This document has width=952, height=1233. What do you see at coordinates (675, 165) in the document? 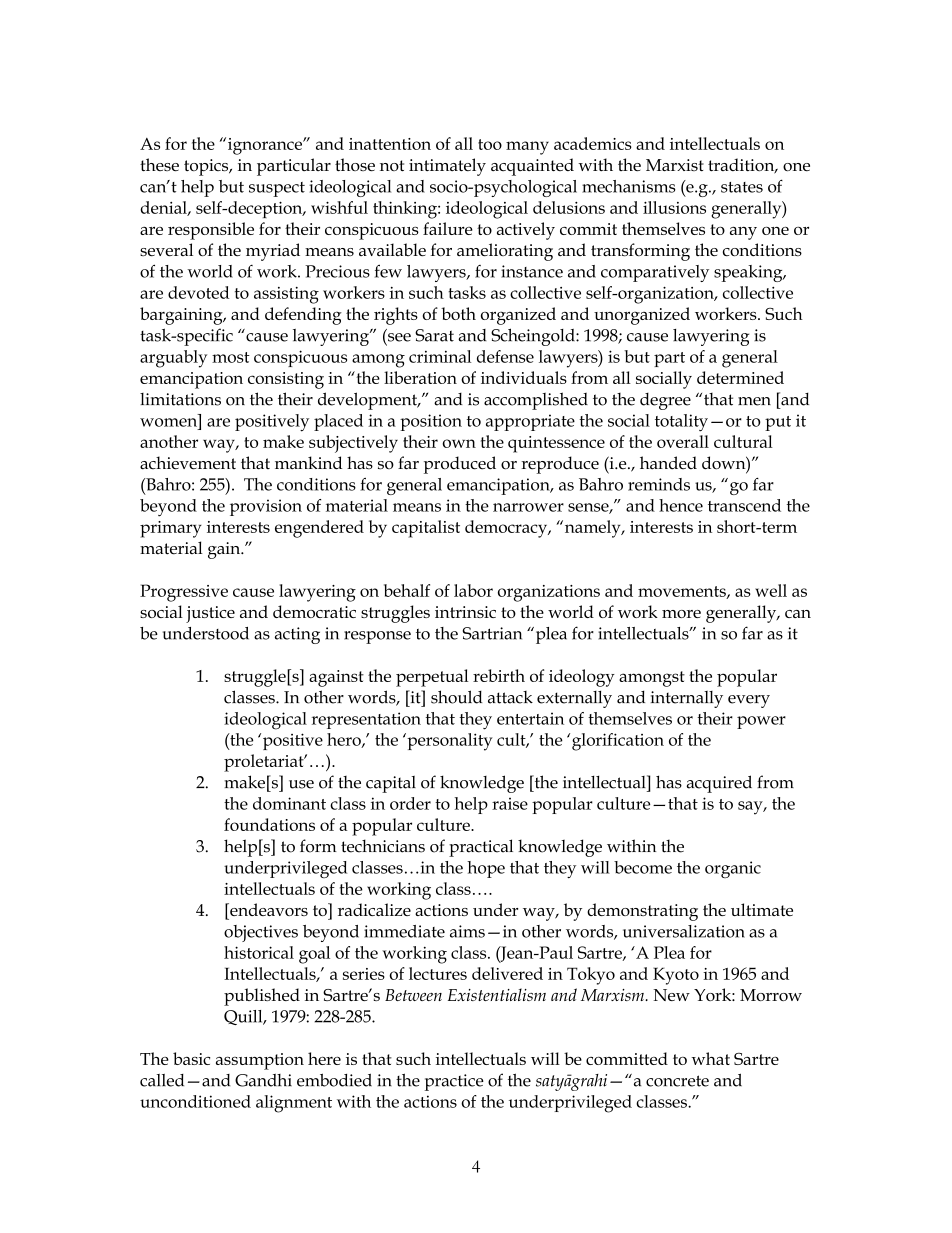
I see `Marxist` at bounding box center [675, 165].
